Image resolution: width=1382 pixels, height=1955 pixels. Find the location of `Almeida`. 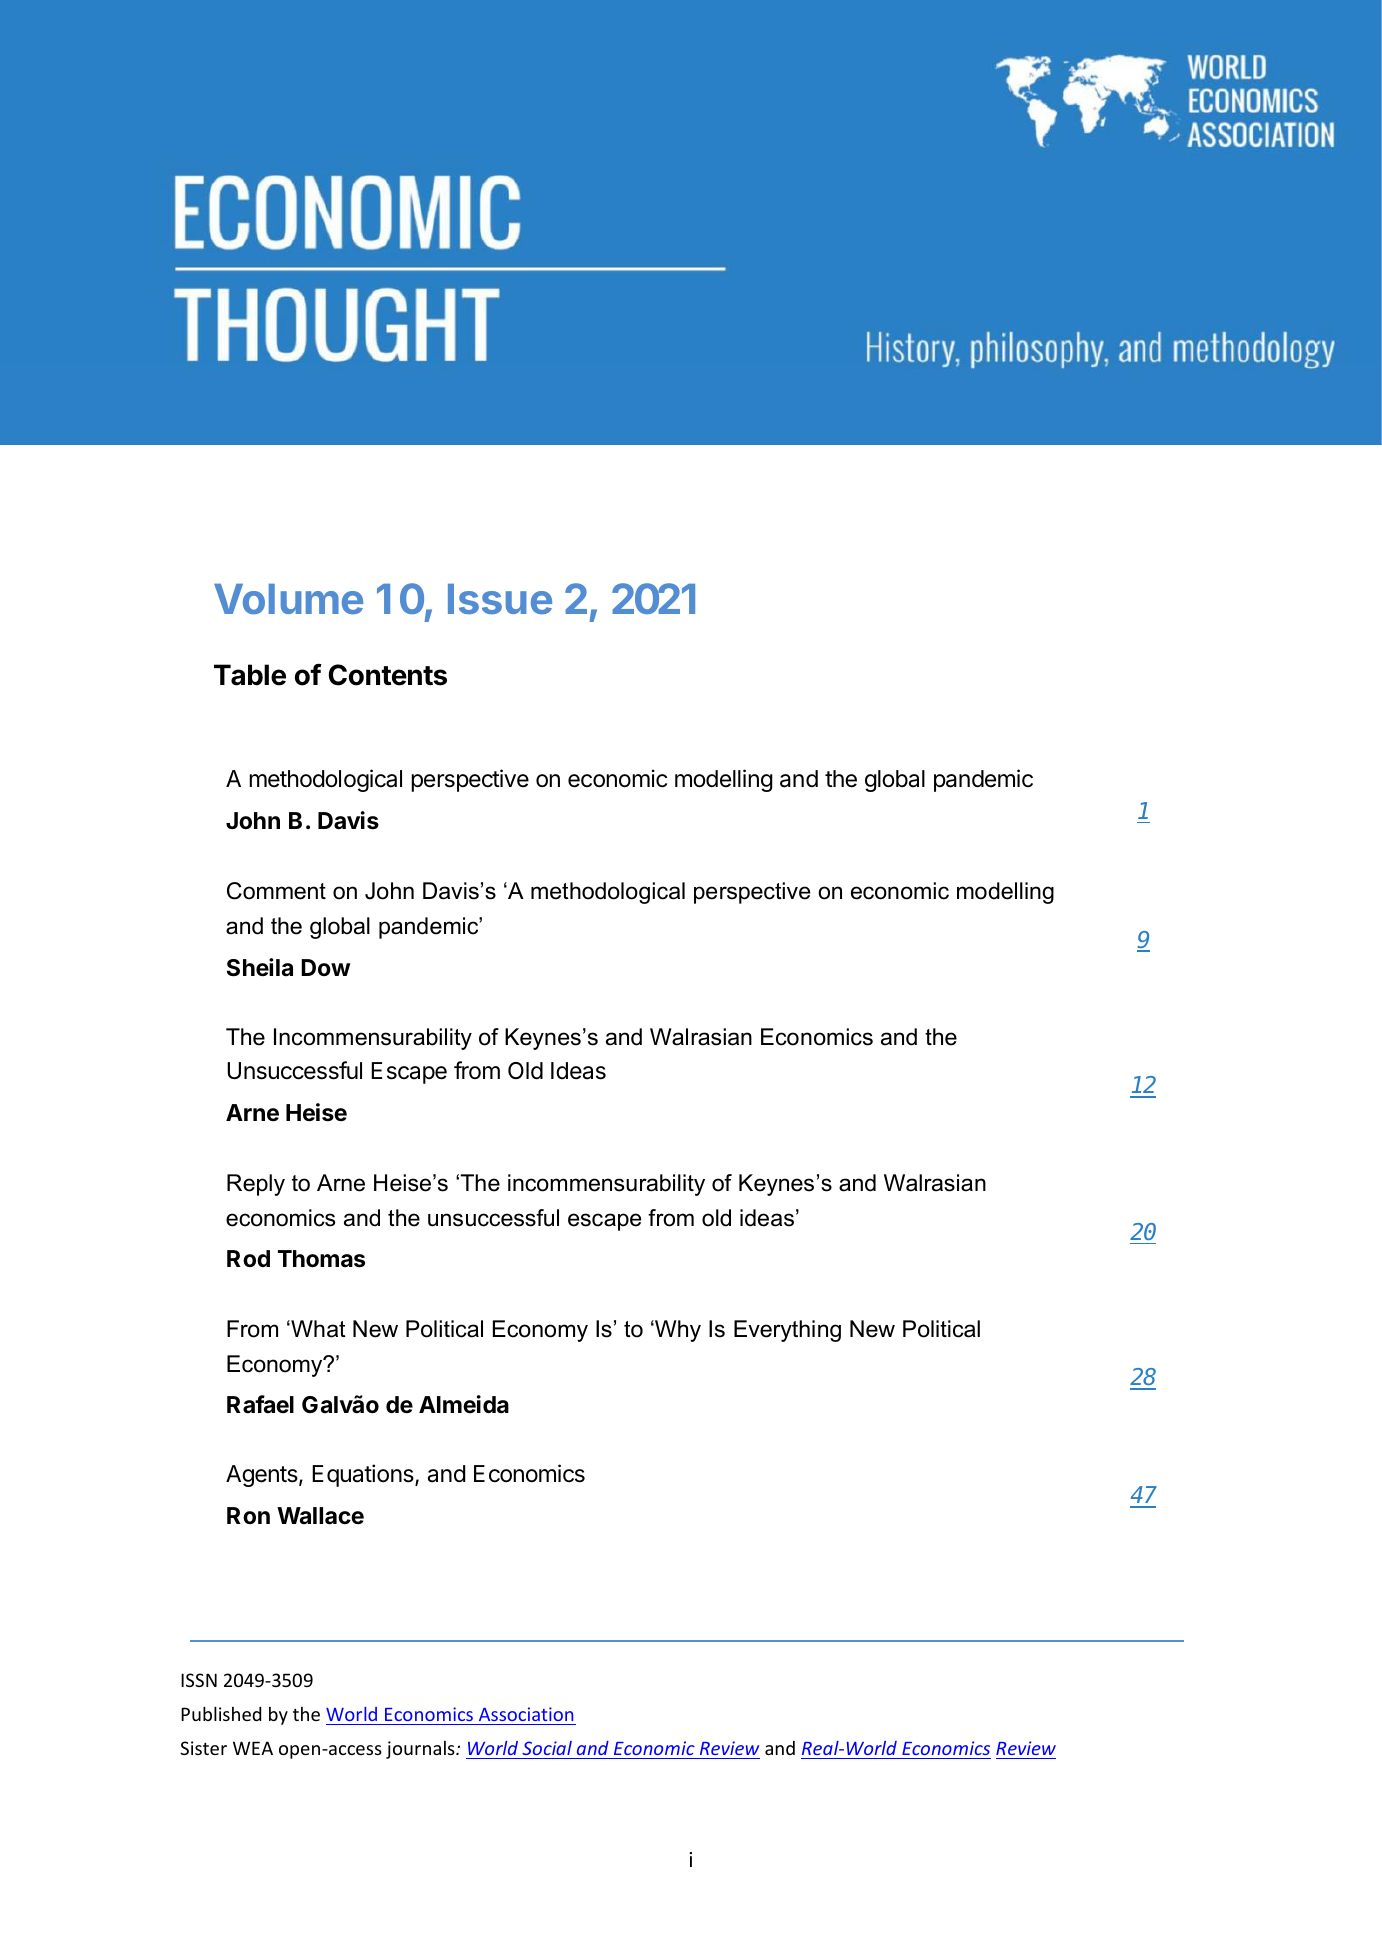

Almeida is located at coordinates (464, 1404).
